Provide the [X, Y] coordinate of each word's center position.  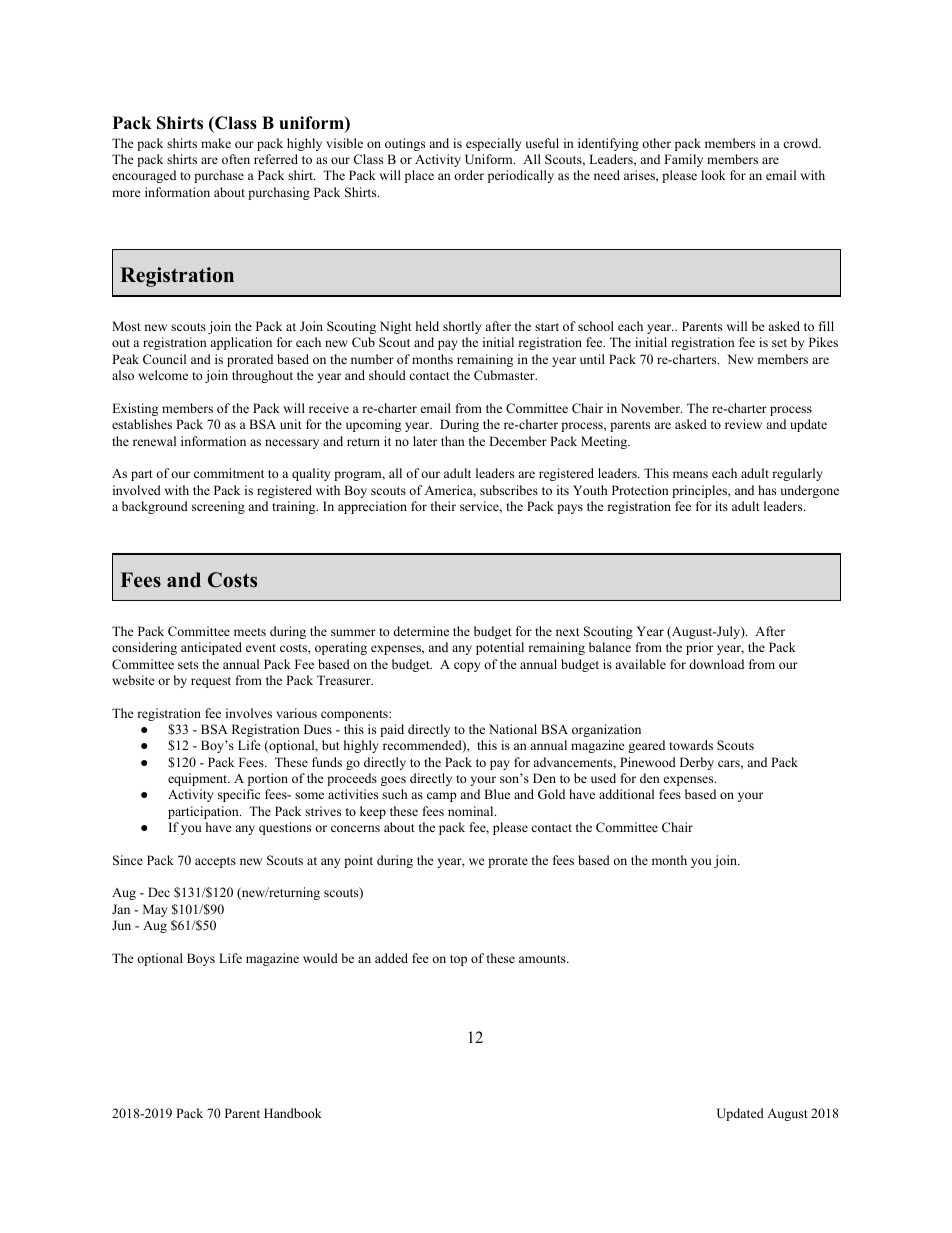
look [713, 175]
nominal [472, 811]
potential [500, 648]
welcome [163, 375]
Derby [697, 763]
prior [699, 648]
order [469, 175]
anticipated [211, 648]
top [458, 960]
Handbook [293, 1113]
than [453, 441]
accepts [215, 862]
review [743, 424]
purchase [219, 176]
